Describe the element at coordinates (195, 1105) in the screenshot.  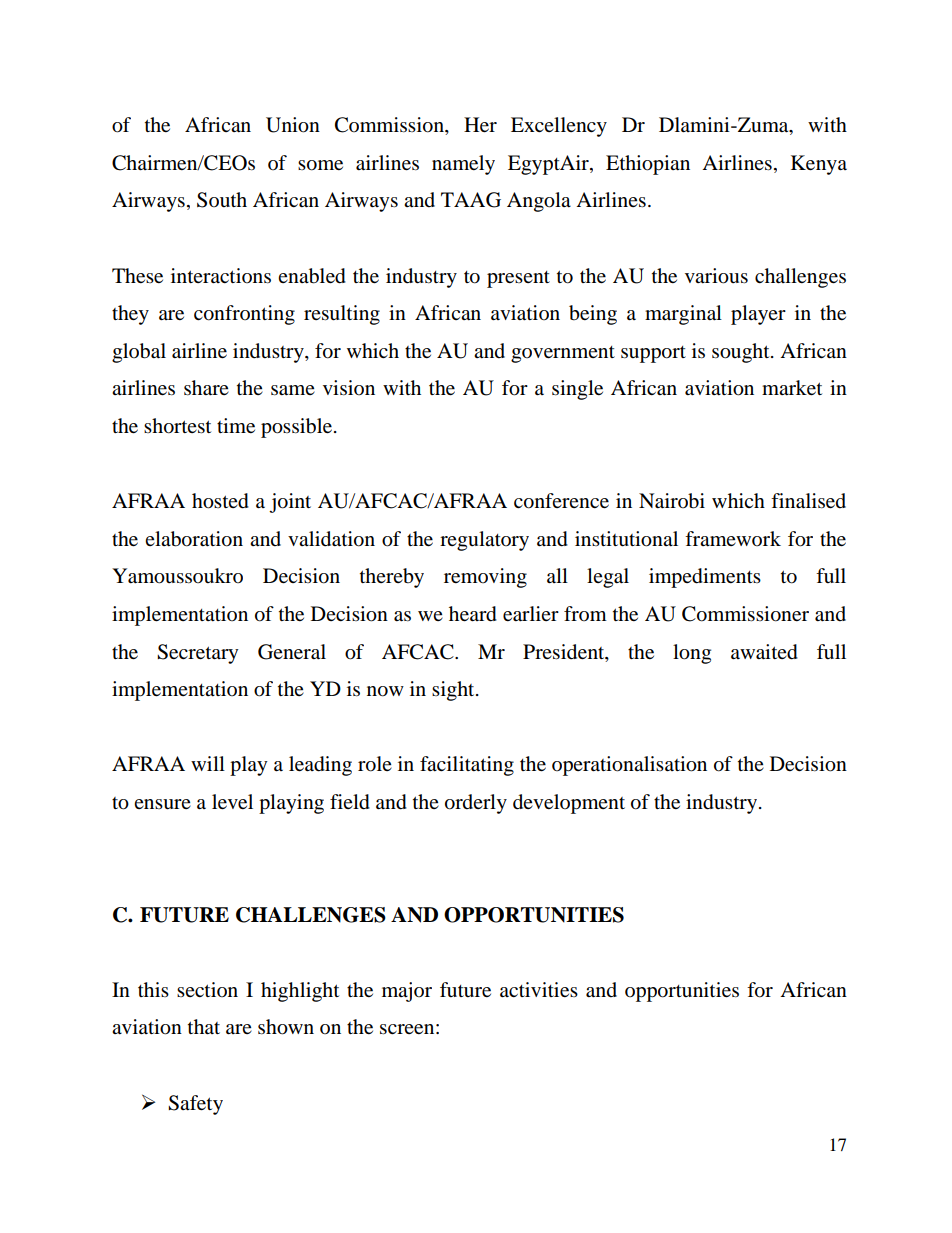
I see `Safety` at that location.
